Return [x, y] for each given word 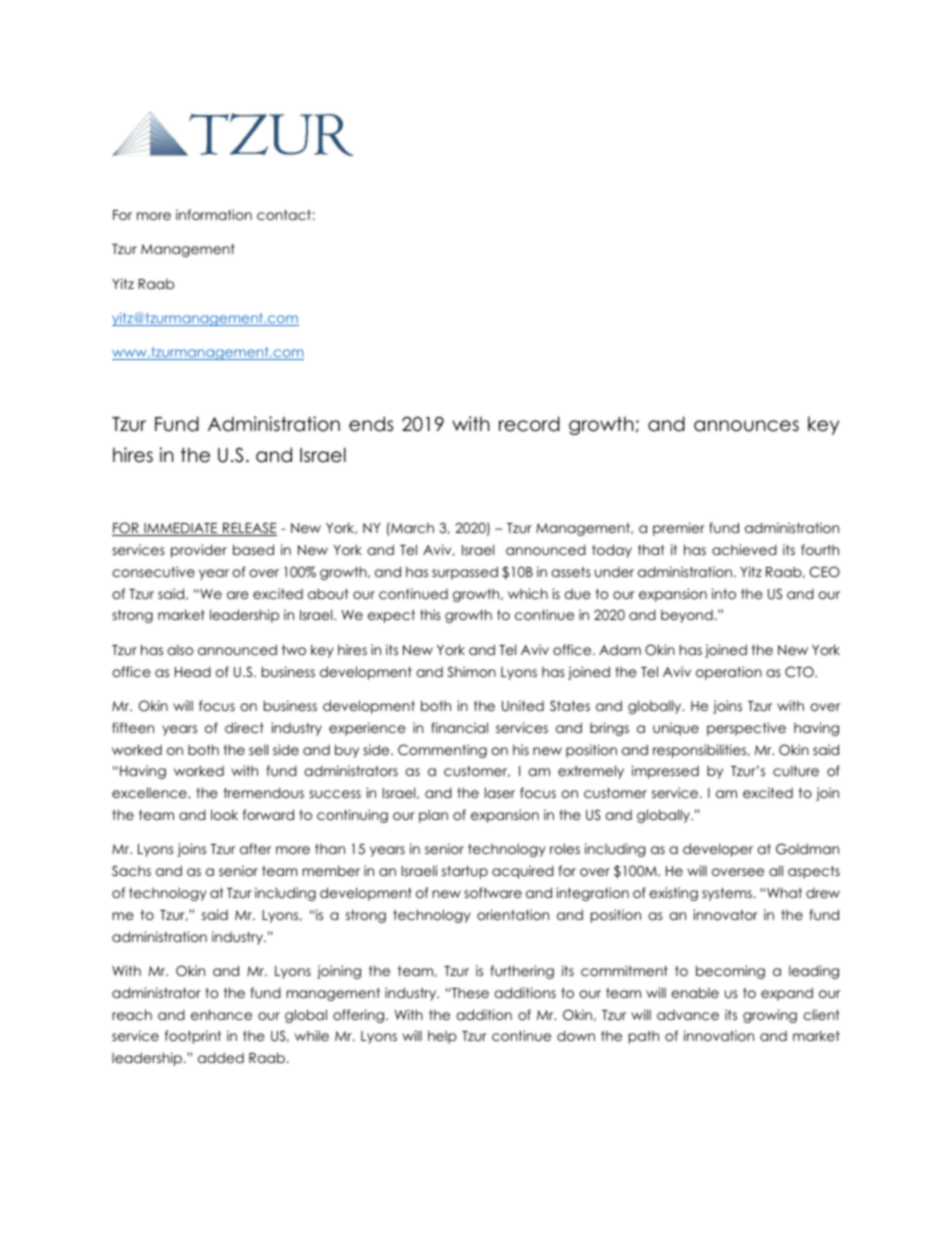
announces [746, 426]
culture [796, 771]
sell [258, 749]
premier [679, 529]
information [214, 214]
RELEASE [249, 529]
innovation [719, 1035]
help [442, 1037]
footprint [193, 1037]
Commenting [442, 751]
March [411, 527]
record [529, 424]
